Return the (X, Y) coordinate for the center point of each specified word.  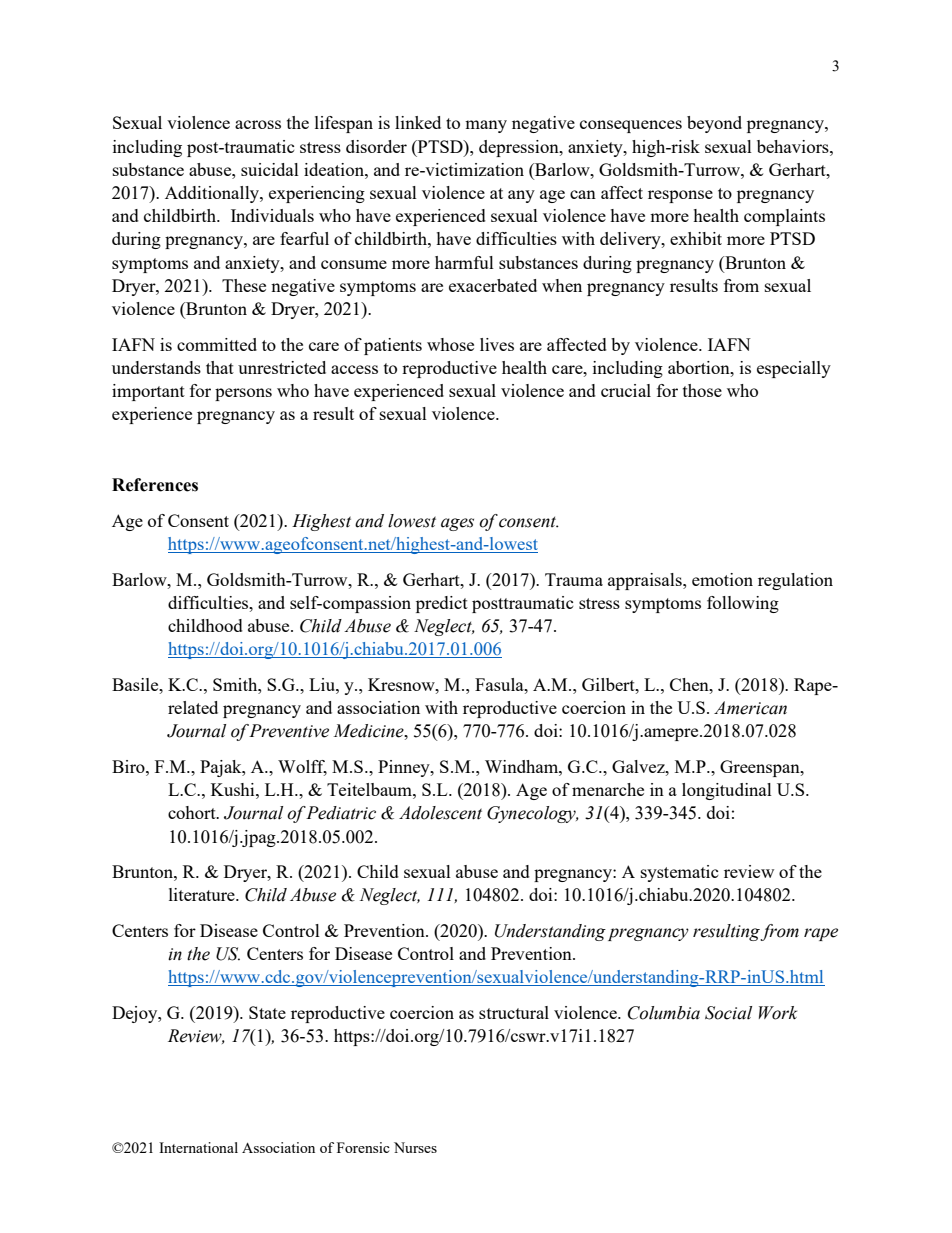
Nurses (415, 1147)
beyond (714, 124)
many (486, 126)
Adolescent (440, 813)
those (702, 390)
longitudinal (727, 791)
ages (457, 524)
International (198, 1147)
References (155, 485)
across (258, 124)
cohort (193, 812)
